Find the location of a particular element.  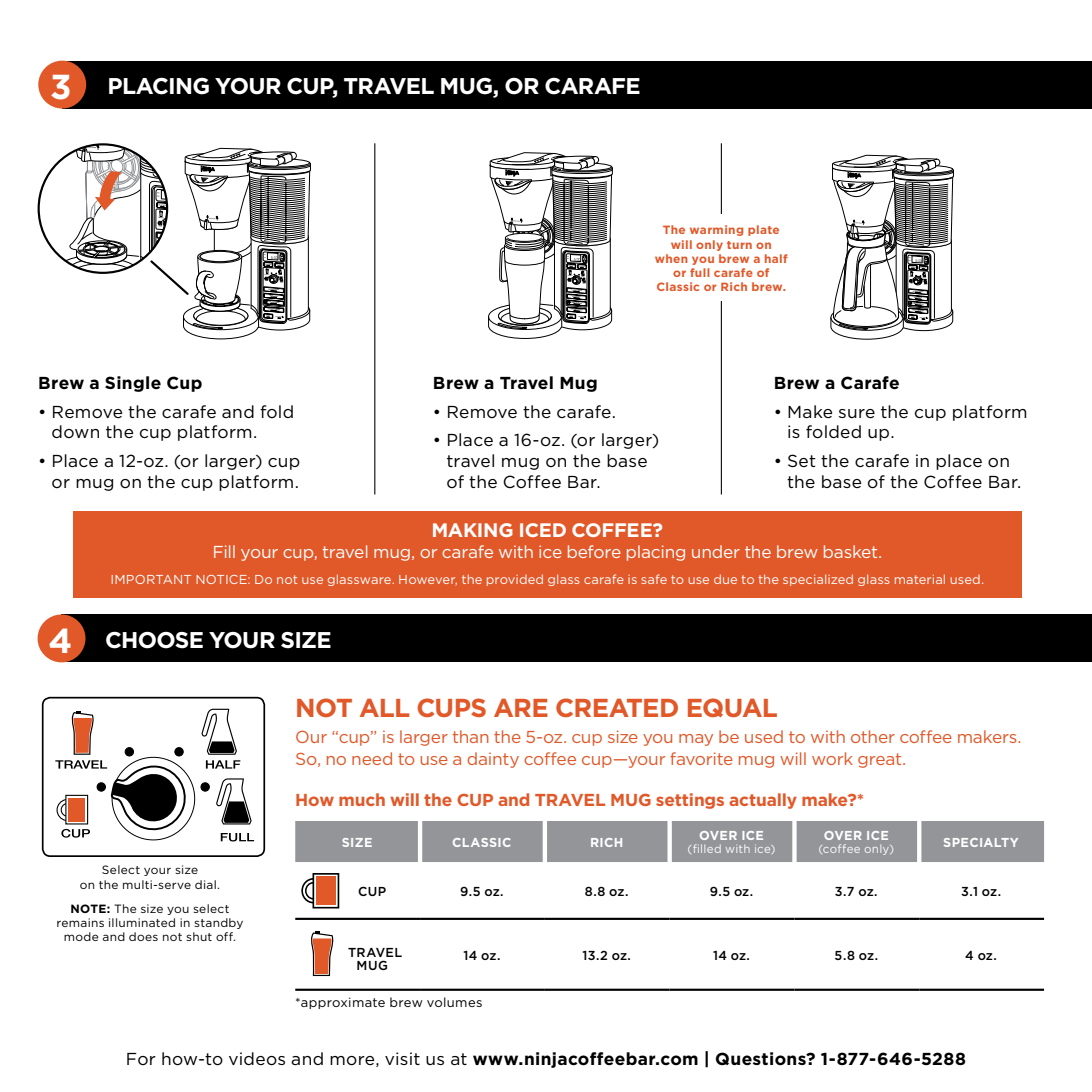

shut is located at coordinates (199, 936).
